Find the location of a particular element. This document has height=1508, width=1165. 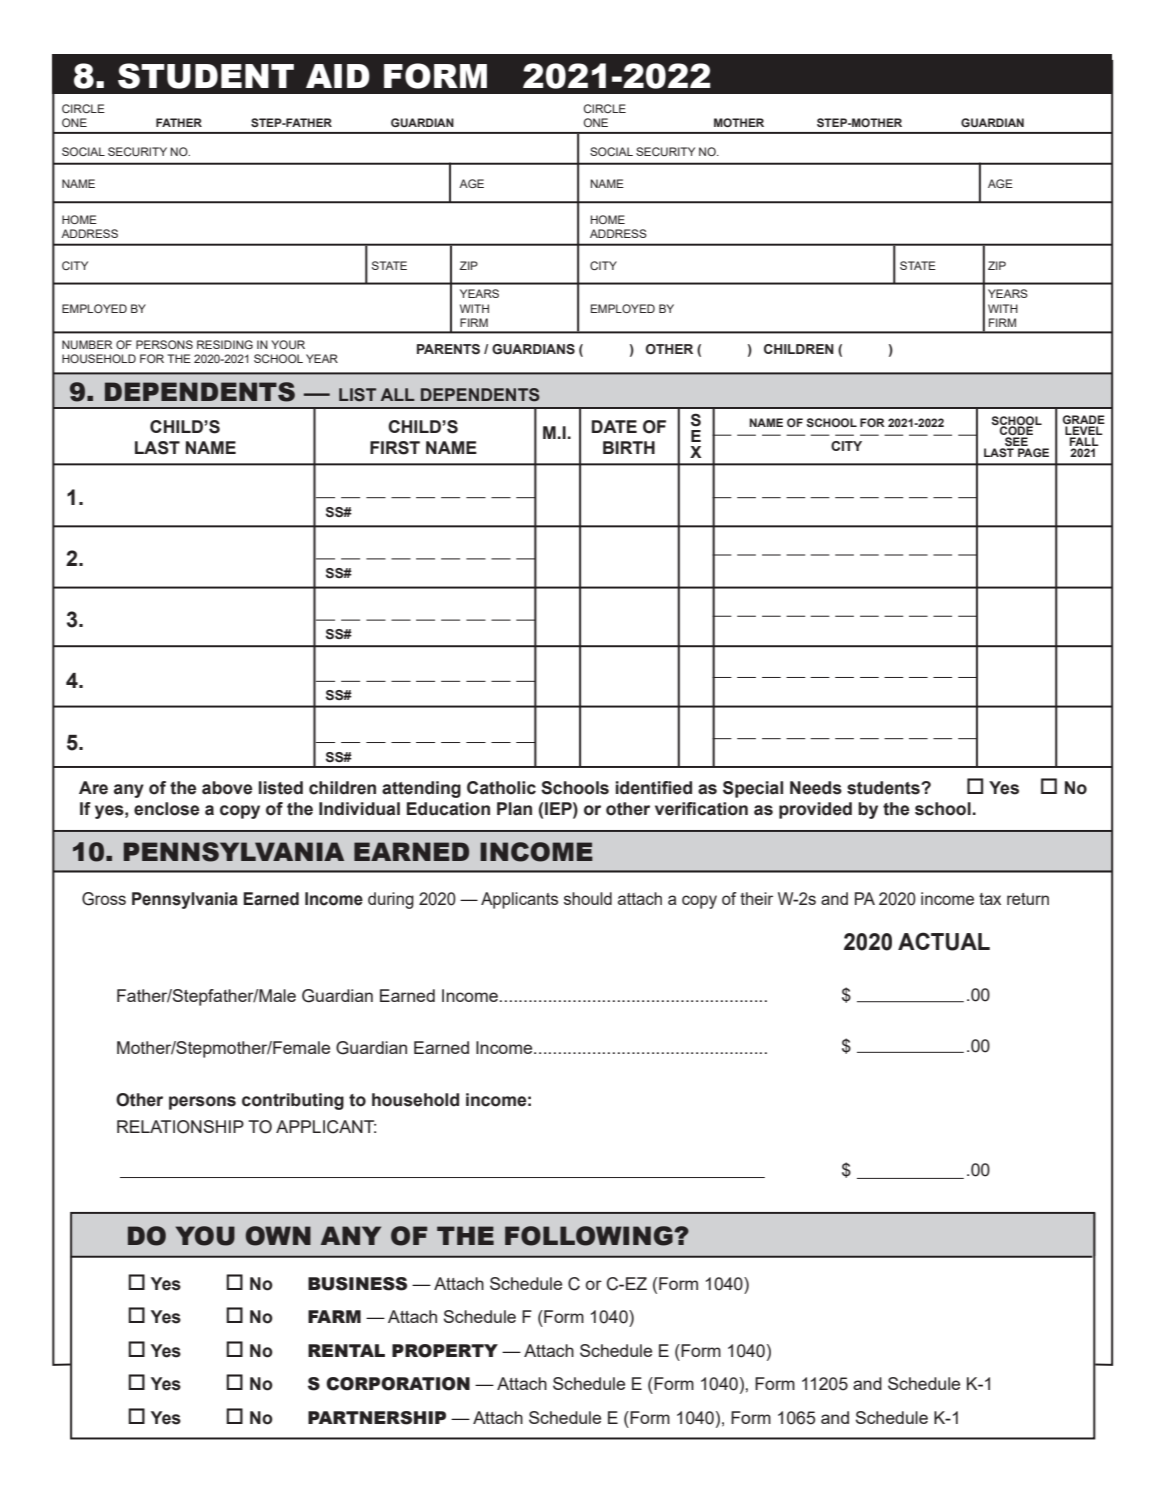

BIRTH is located at coordinates (629, 447).
